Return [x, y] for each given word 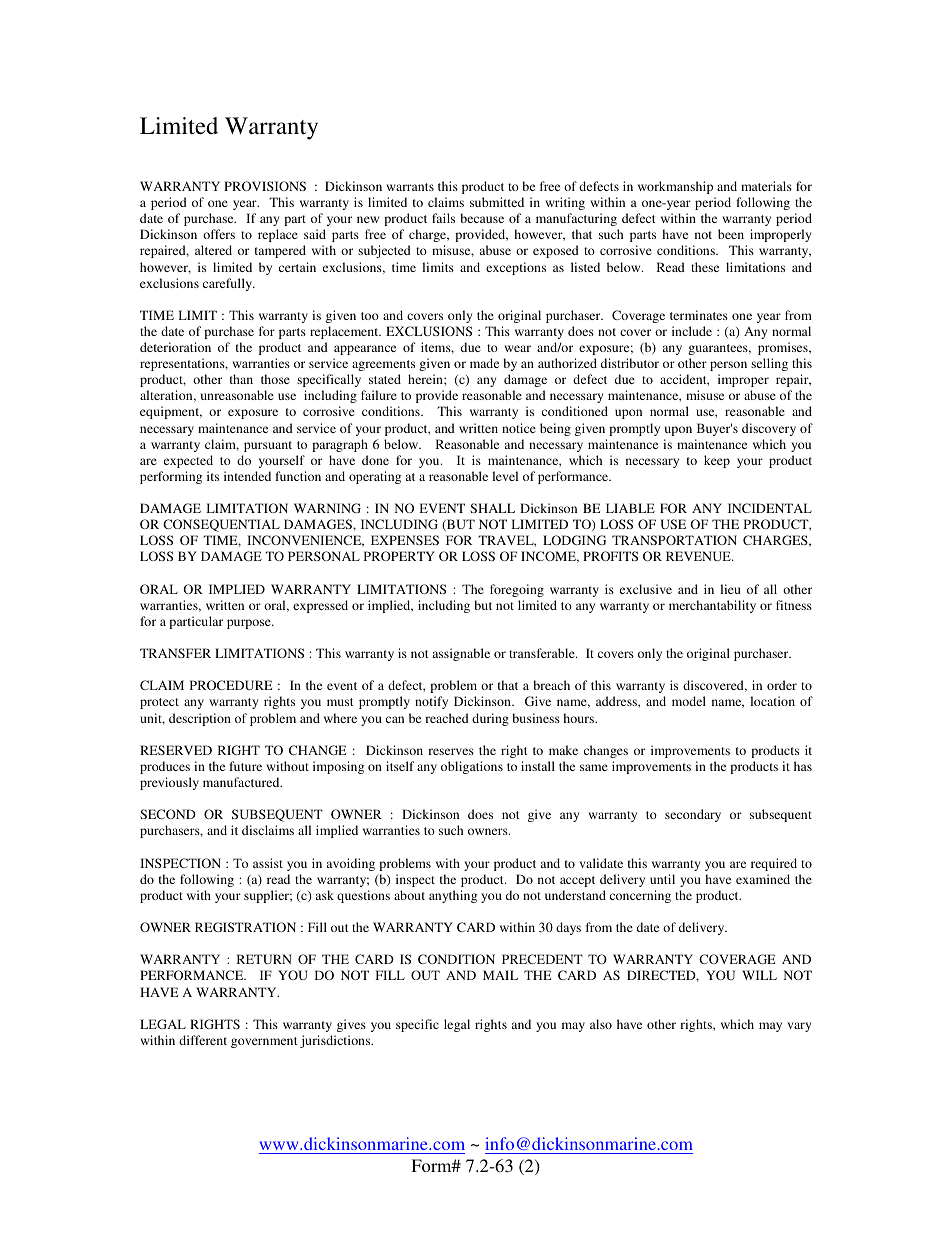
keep [717, 461]
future [245, 766]
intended [247, 476]
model [689, 701]
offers [219, 234]
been [731, 234]
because [482, 218]
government [264, 1042]
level [505, 476]
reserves [451, 751]
